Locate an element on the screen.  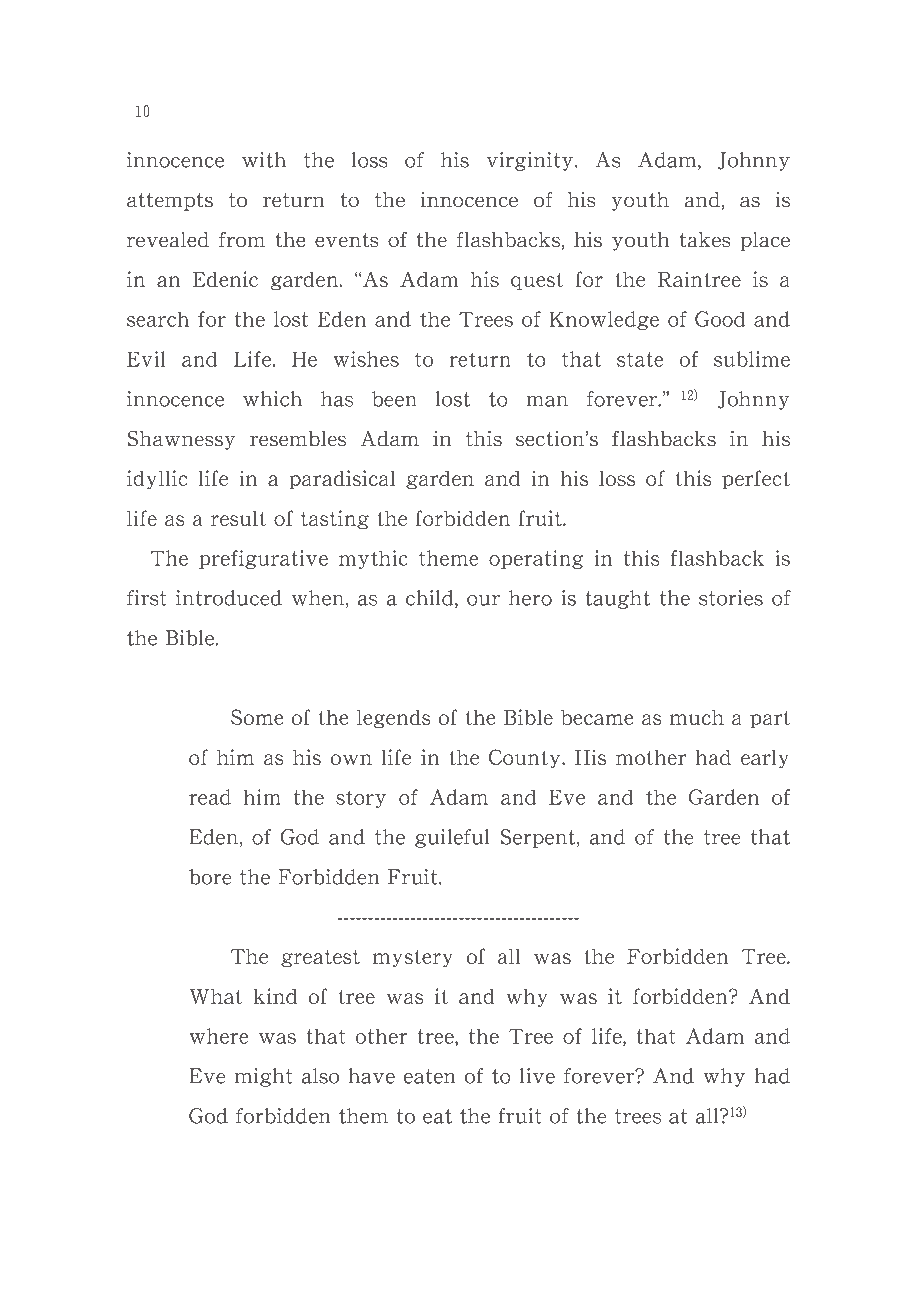
perfect is located at coordinates (756, 480).
